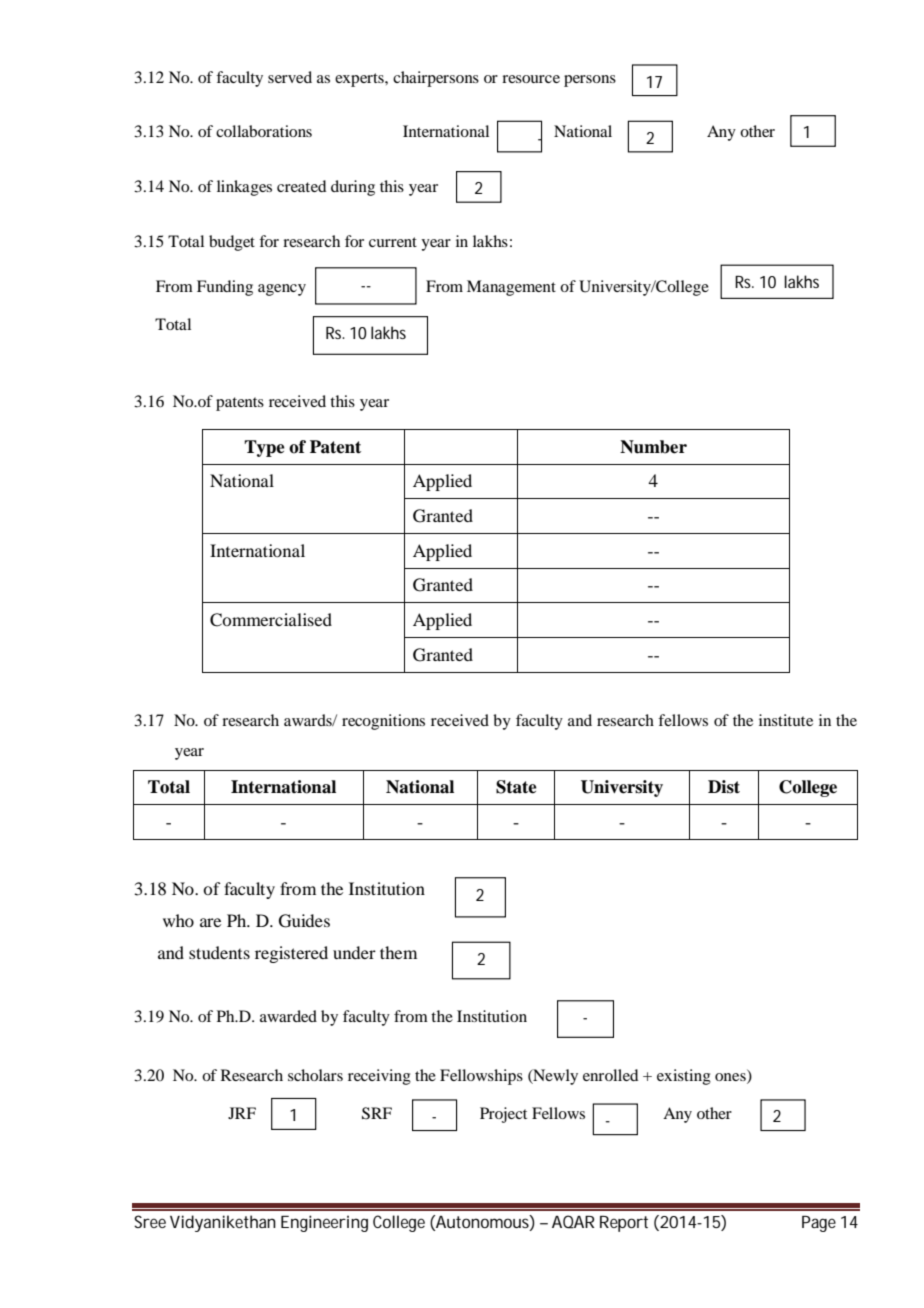 The height and width of the screenshot is (1308, 924). What do you see at coordinates (150, 1221) in the screenshot?
I see `Sree` at bounding box center [150, 1221].
